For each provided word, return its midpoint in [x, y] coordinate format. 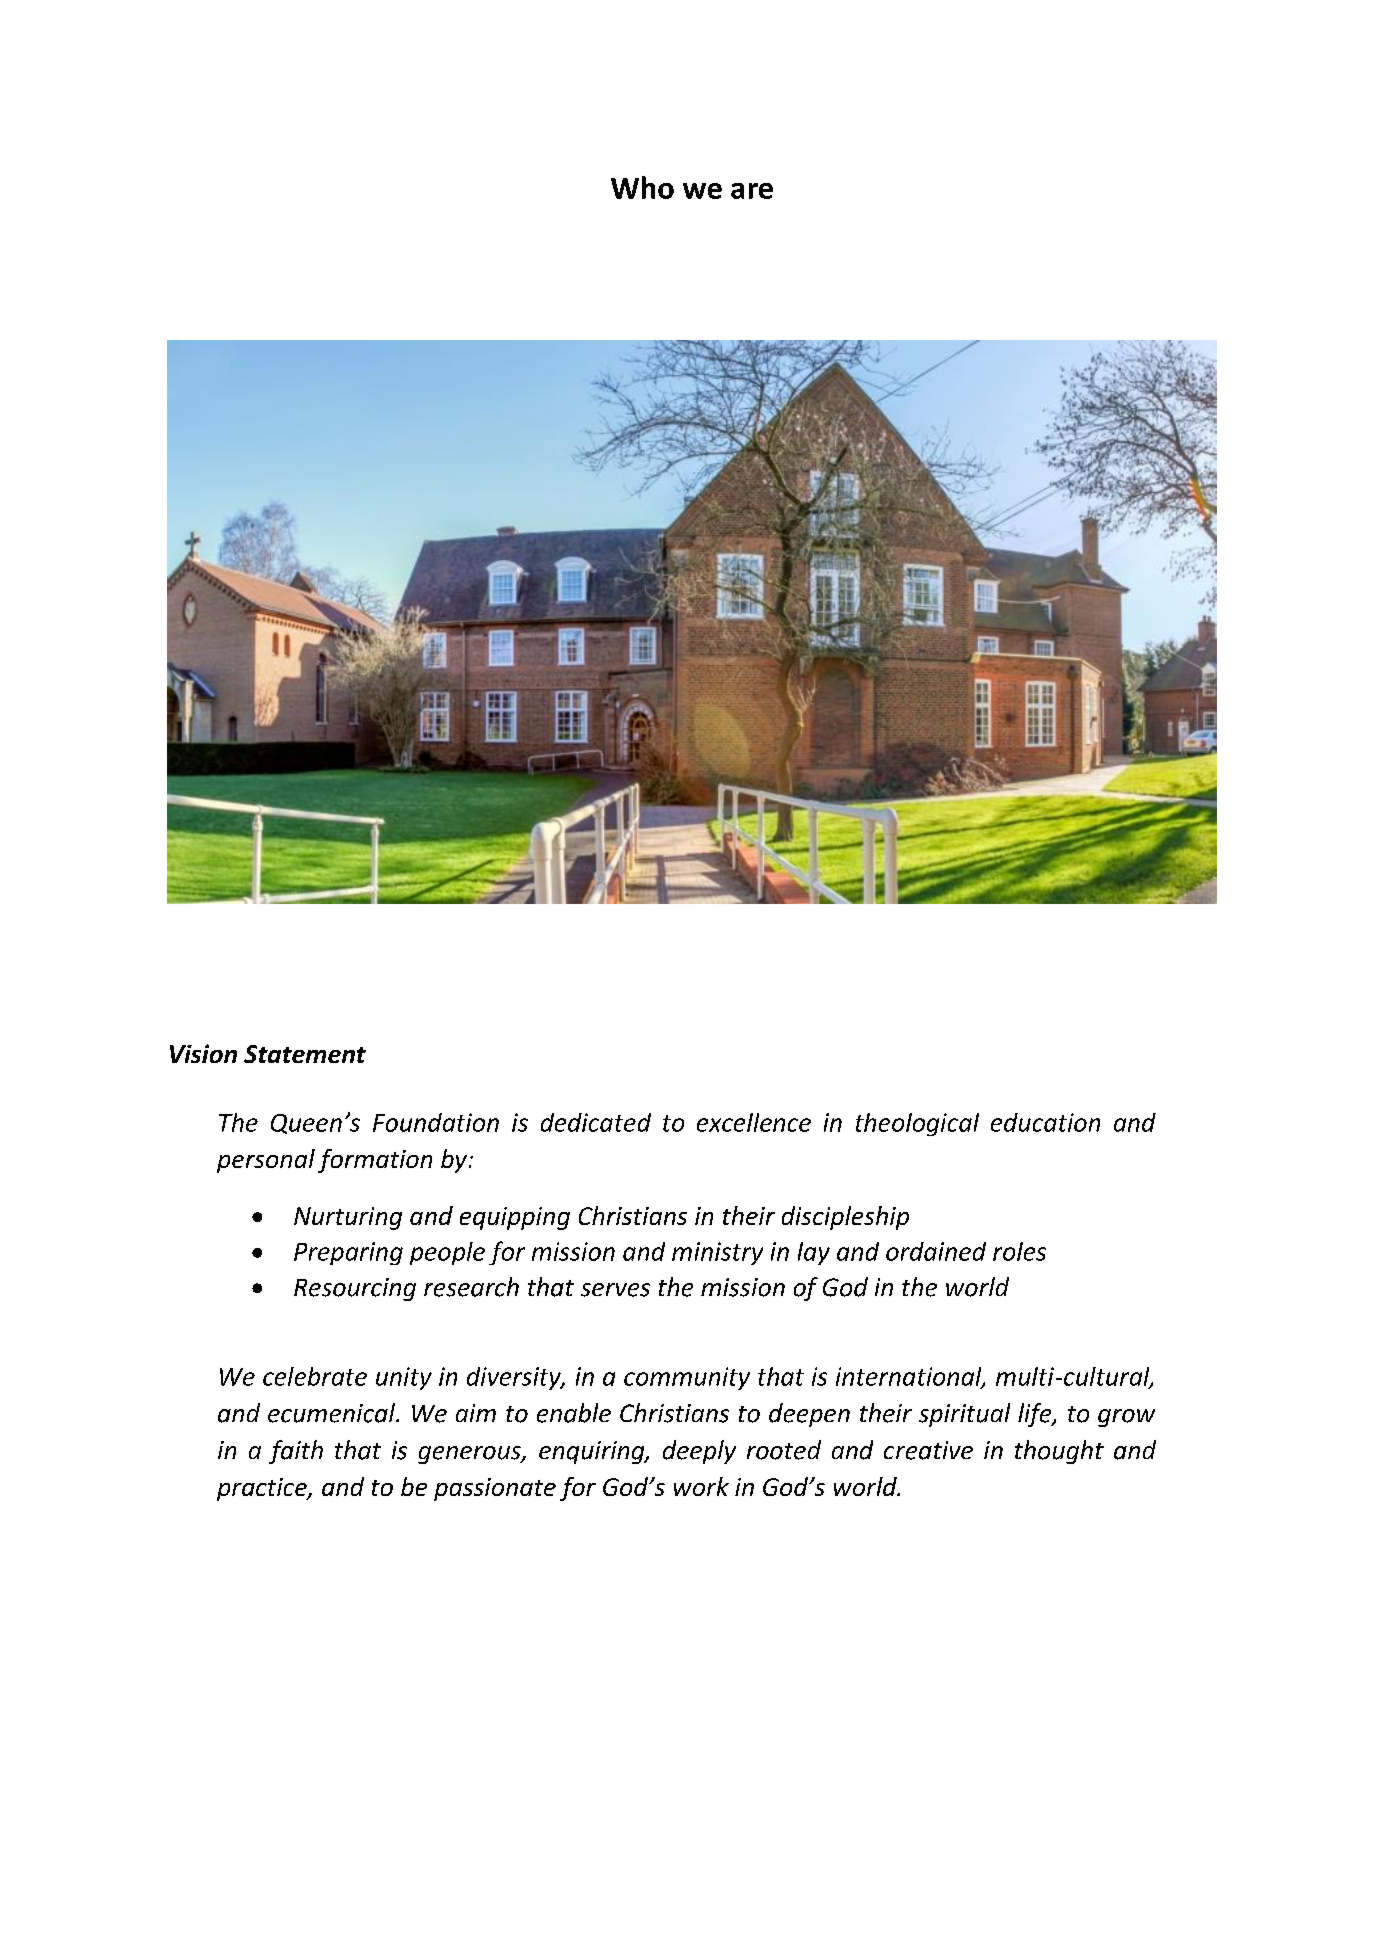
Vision [203, 1053]
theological [917, 1124]
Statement [305, 1054]
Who [642, 187]
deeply [699, 1452]
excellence [754, 1122]
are [752, 191]
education [1045, 1122]
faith [296, 1452]
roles [1019, 1251]
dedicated [596, 1122]
